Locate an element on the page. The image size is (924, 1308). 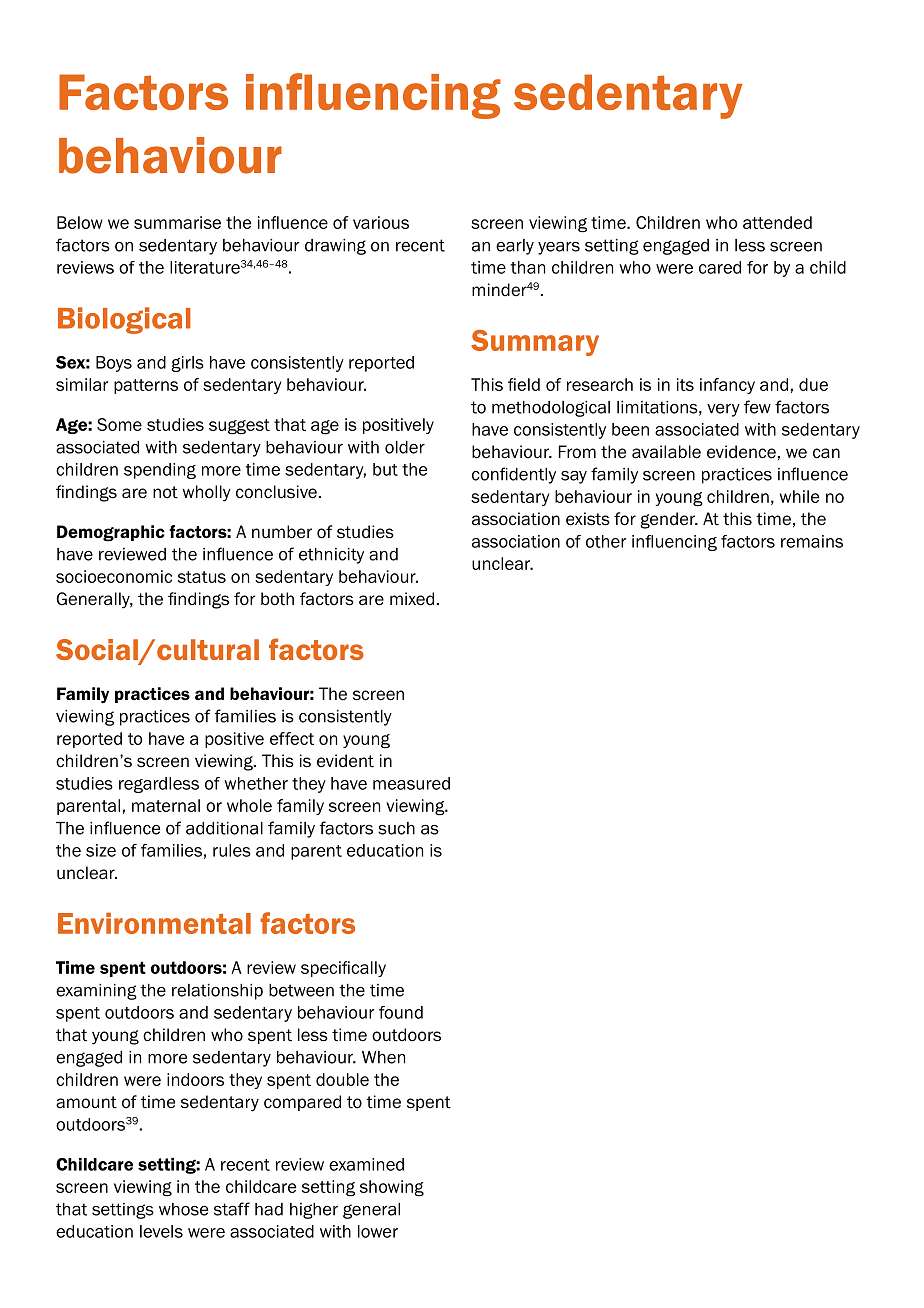
lower is located at coordinates (378, 1231).
